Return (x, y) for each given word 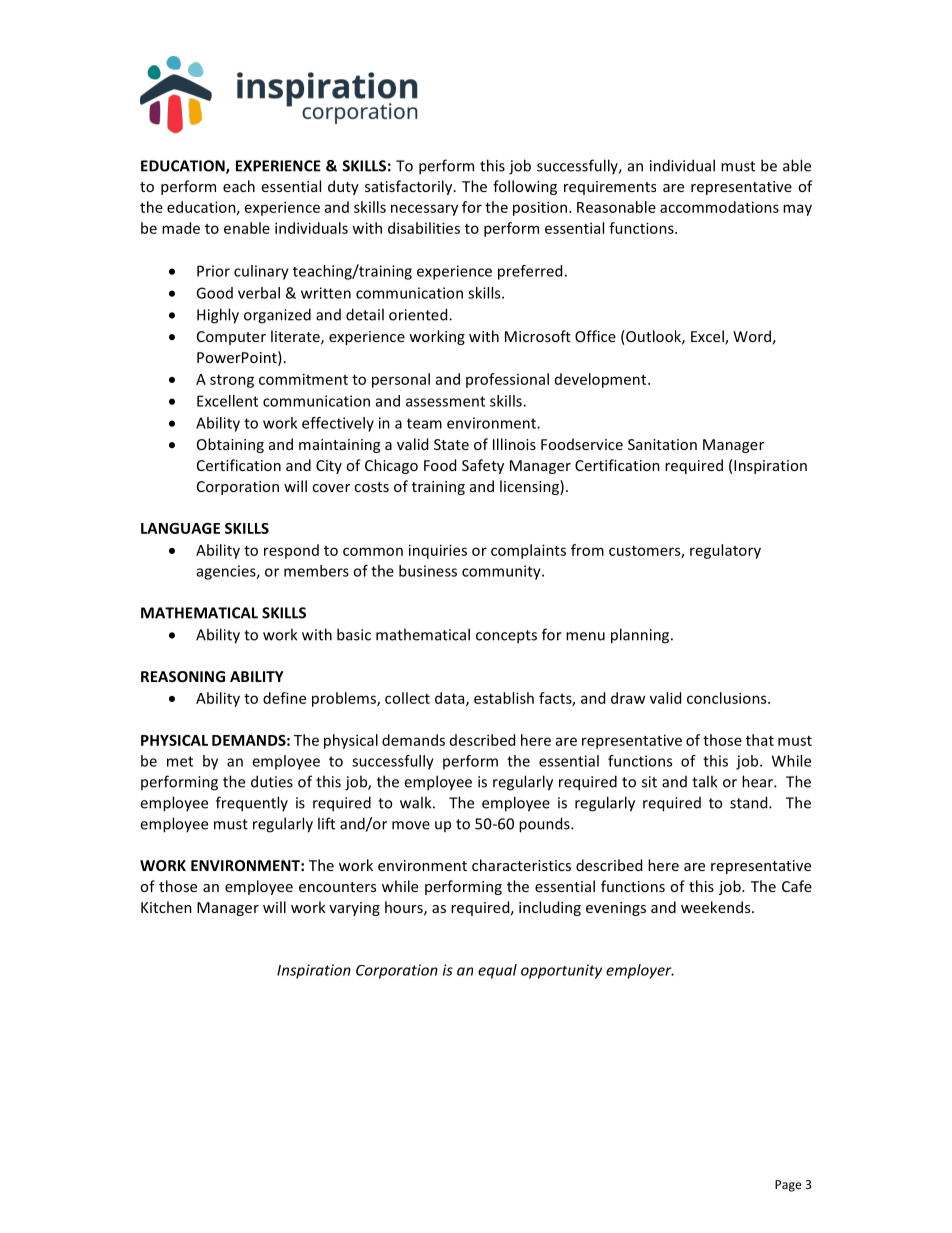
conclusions (728, 698)
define (284, 698)
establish (504, 698)
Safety (483, 466)
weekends (717, 907)
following (525, 187)
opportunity (561, 971)
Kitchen (166, 907)
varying (354, 909)
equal (497, 971)
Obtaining (230, 445)
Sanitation (662, 444)
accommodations (719, 207)
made (181, 228)
